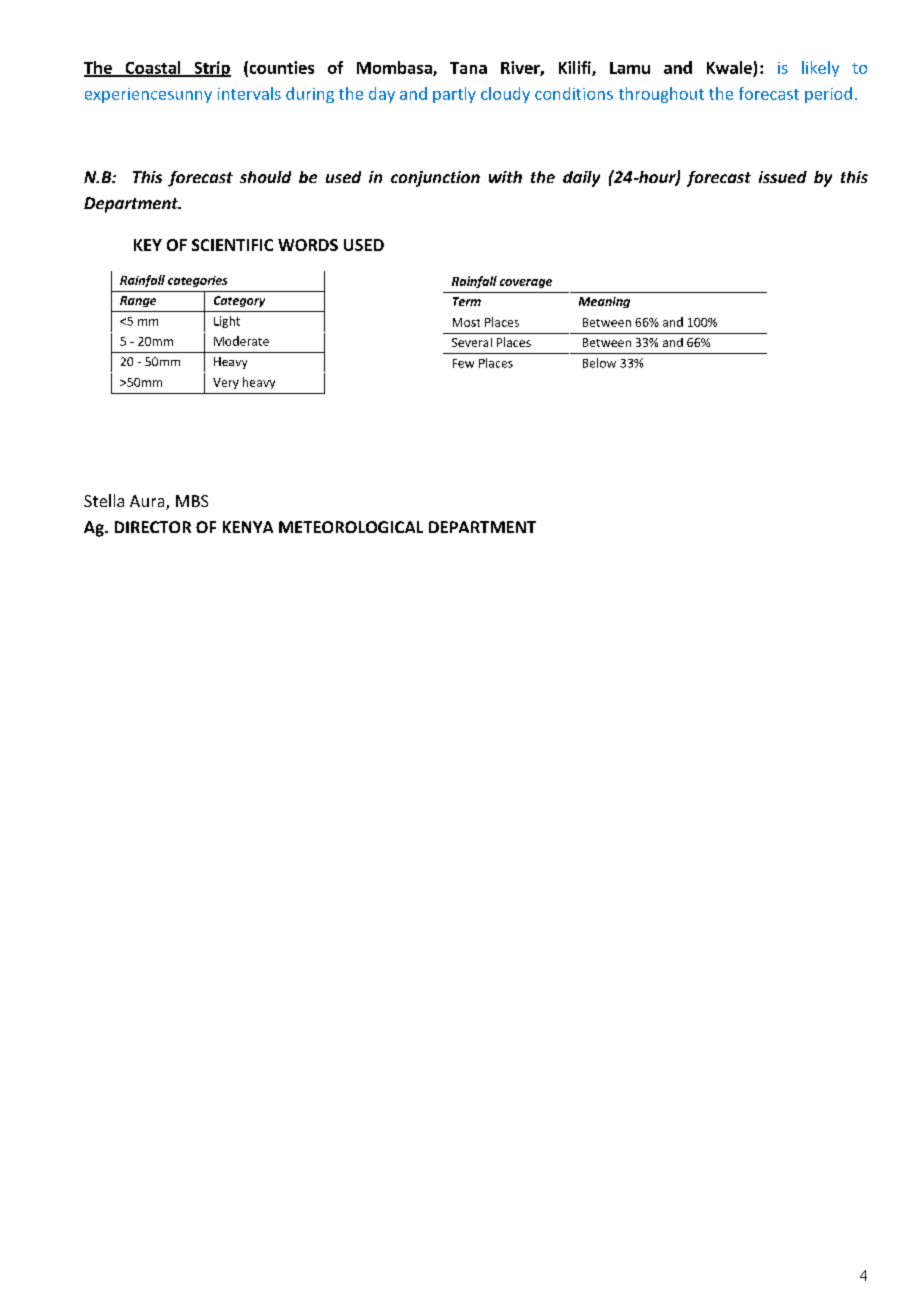  What do you see at coordinates (265, 177) in the screenshot?
I see `should` at bounding box center [265, 177].
